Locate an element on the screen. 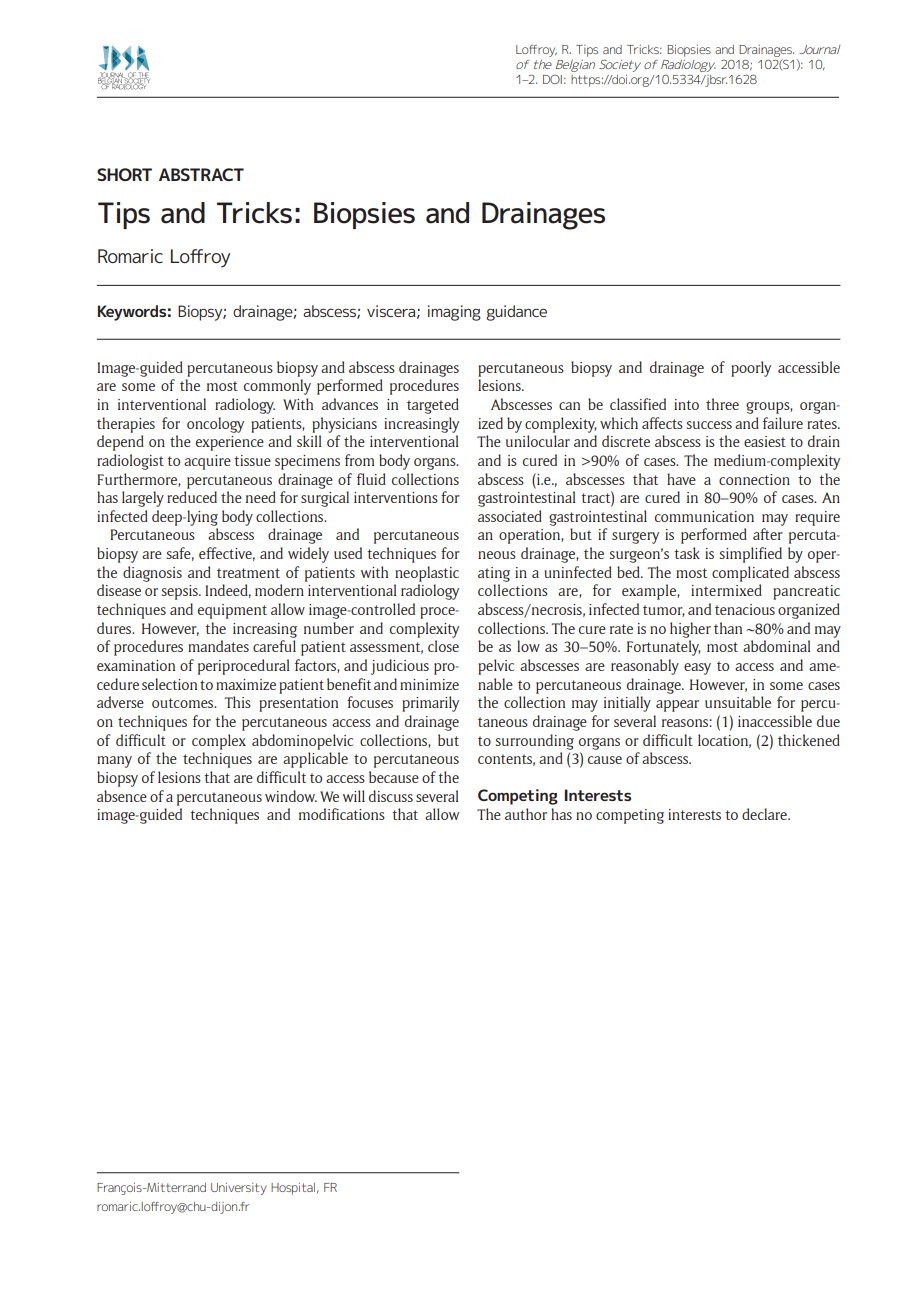  Hospital is located at coordinates (294, 1189).
